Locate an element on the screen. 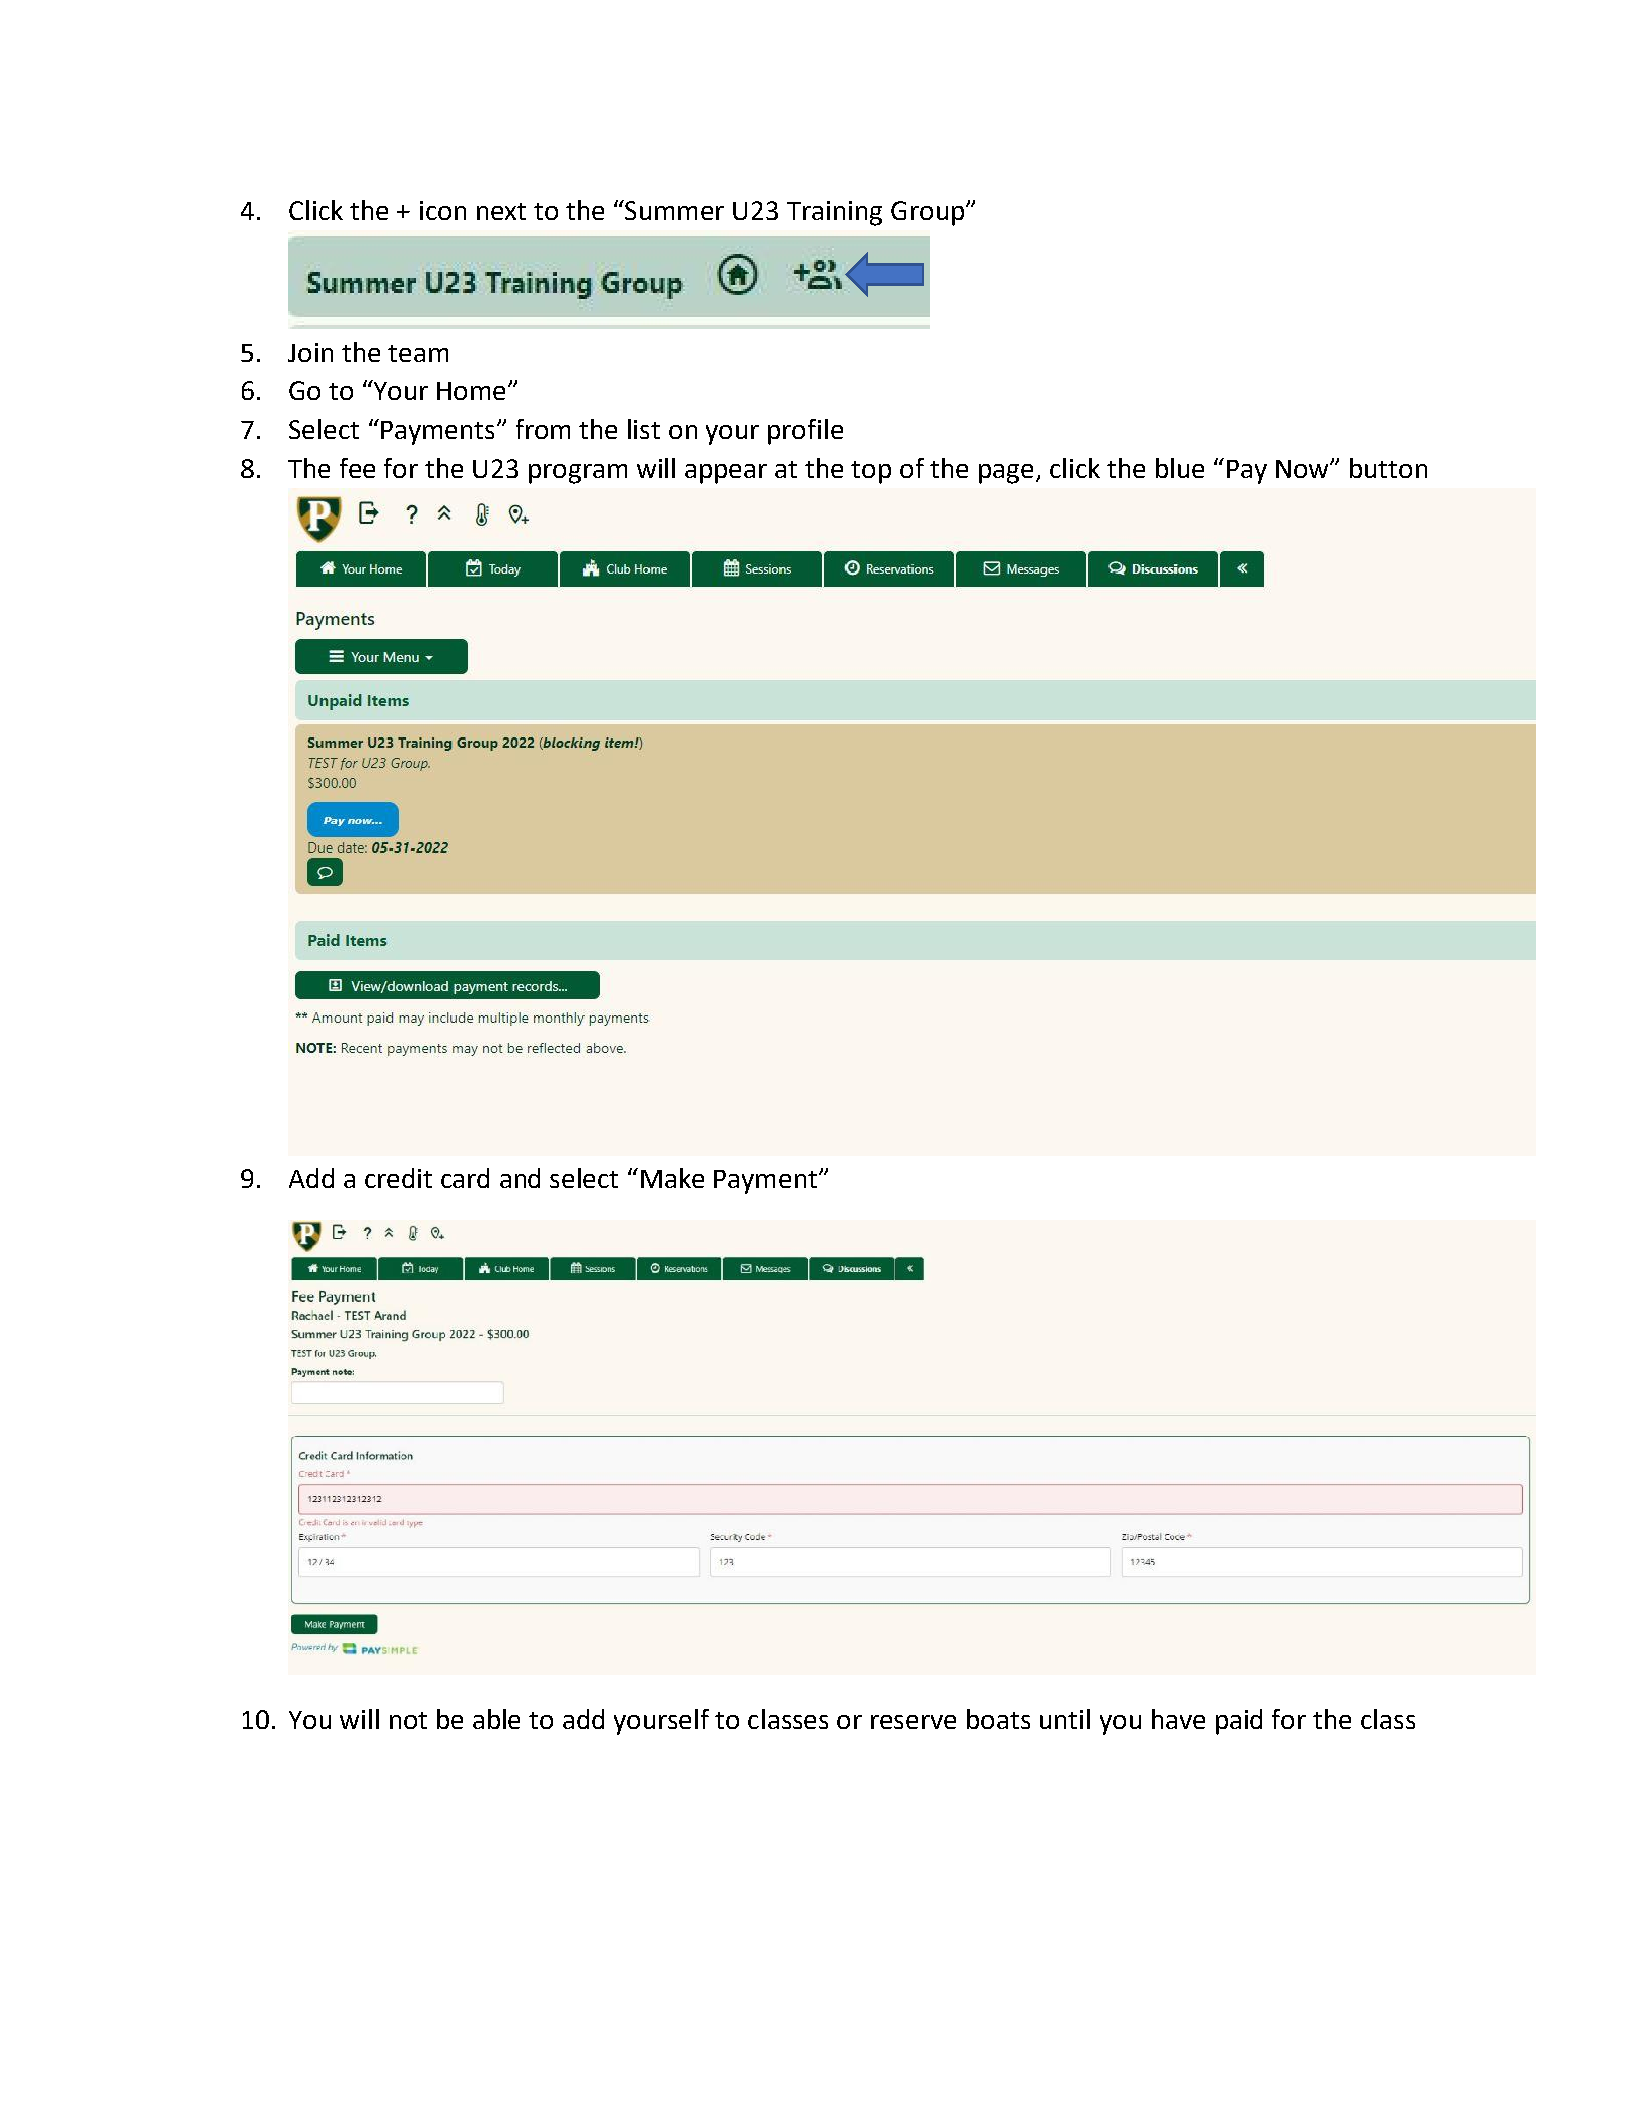 The width and height of the screenshot is (1634, 2114). card is located at coordinates (465, 1178).
